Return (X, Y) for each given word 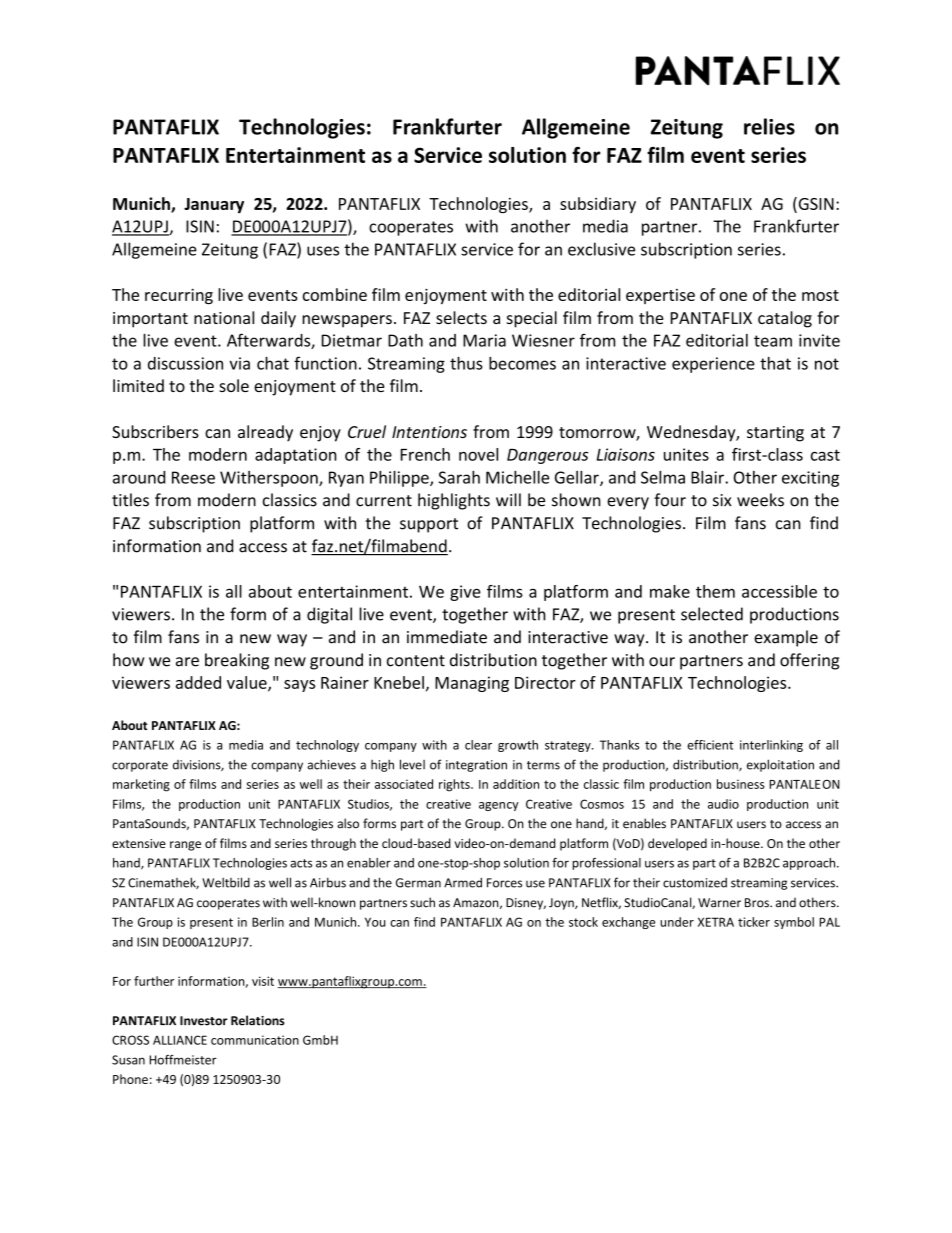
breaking (237, 661)
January (214, 205)
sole (234, 385)
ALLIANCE (180, 1040)
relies (769, 126)
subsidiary (598, 205)
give (465, 593)
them (715, 591)
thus (466, 363)
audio (723, 804)
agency (499, 806)
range (185, 846)
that (775, 363)
